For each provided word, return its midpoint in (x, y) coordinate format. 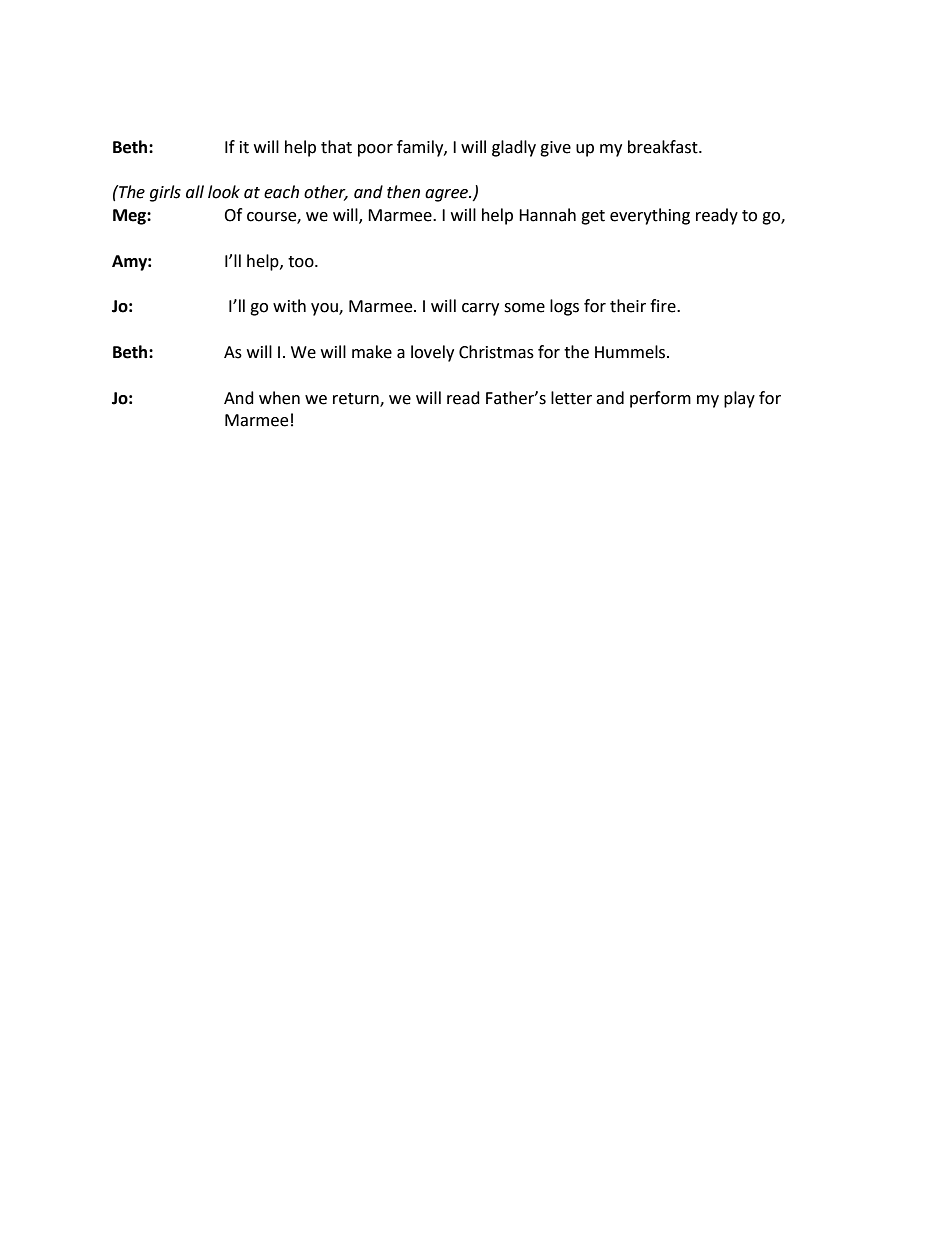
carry (480, 309)
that (336, 147)
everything (650, 216)
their (628, 306)
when (279, 398)
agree (448, 195)
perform (660, 399)
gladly (514, 148)
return (357, 399)
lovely (432, 353)
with (289, 306)
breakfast (664, 147)
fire (664, 306)
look (224, 192)
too (302, 262)
